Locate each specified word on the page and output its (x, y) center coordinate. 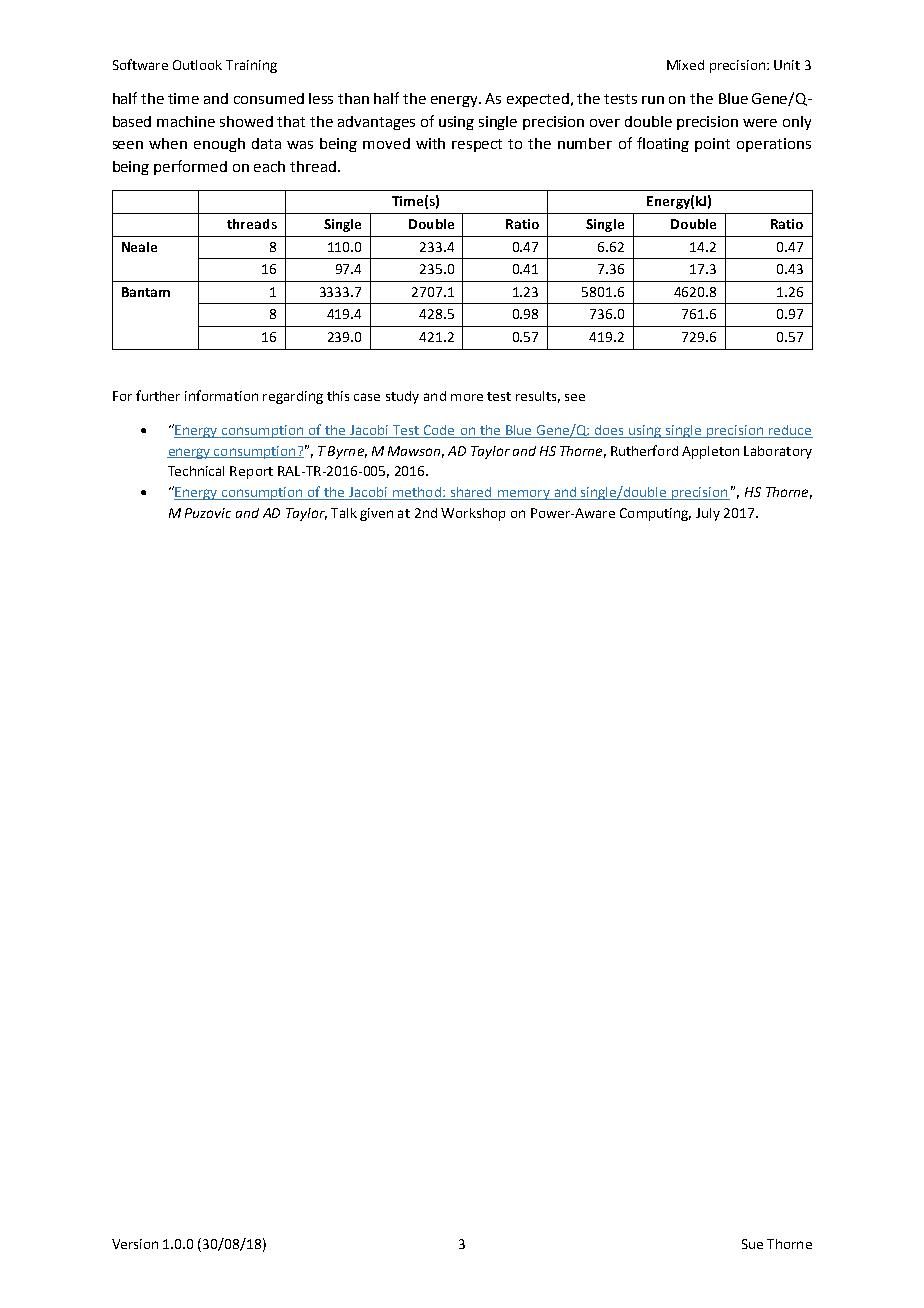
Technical (196, 471)
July (708, 514)
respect (477, 145)
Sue (752, 1244)
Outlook (197, 65)
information (221, 395)
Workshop (473, 514)
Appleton (710, 452)
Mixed (685, 65)
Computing (655, 514)
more (467, 397)
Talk (344, 513)
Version (135, 1244)
